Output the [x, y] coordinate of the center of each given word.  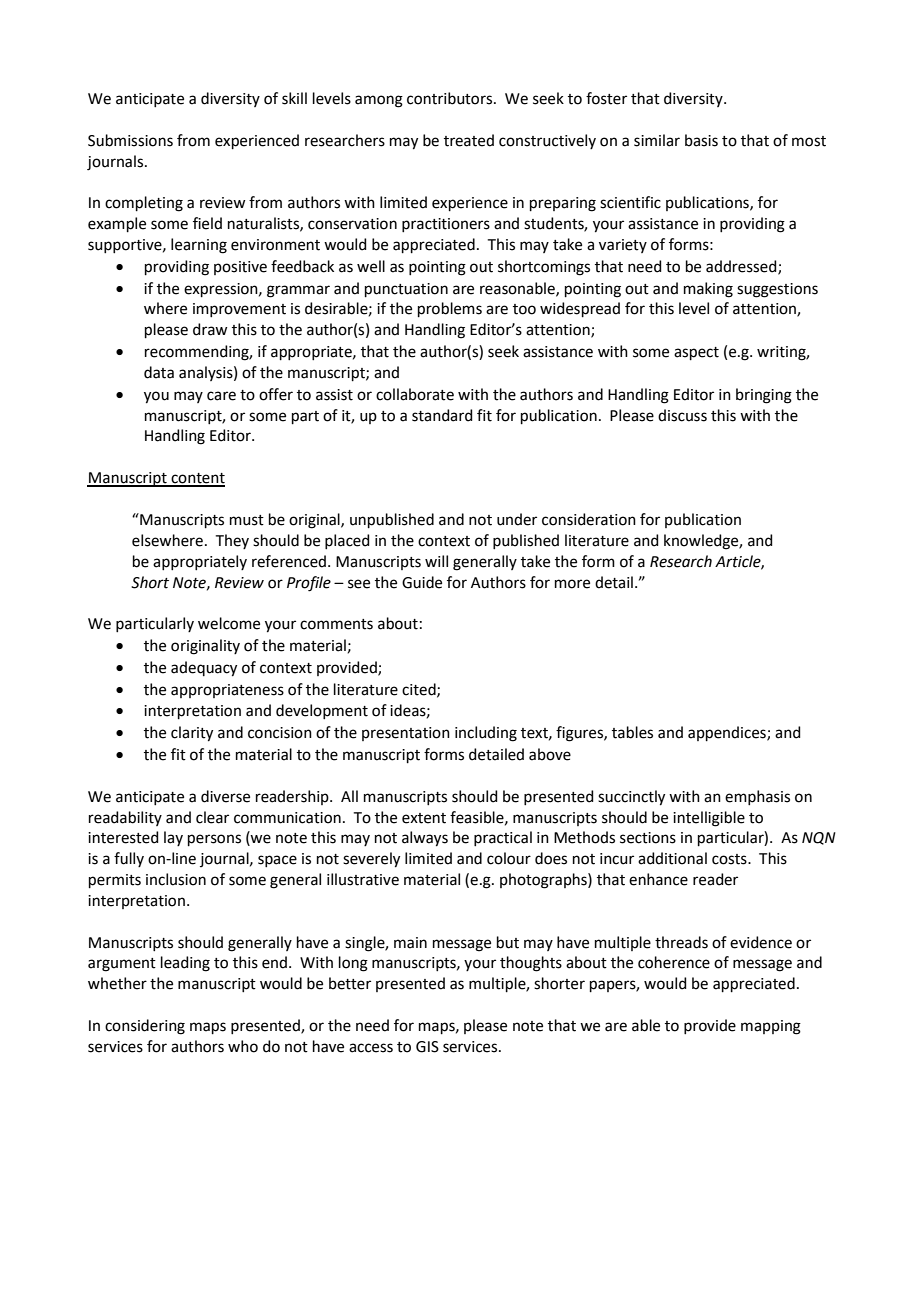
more [572, 584]
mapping [771, 1027]
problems [450, 309]
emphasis [757, 797]
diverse [225, 796]
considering [145, 1027]
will [436, 561]
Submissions [130, 140]
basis [701, 140]
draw [210, 329]
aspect [696, 353]
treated [469, 140]
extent [424, 818]
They [232, 541]
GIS [427, 1047]
